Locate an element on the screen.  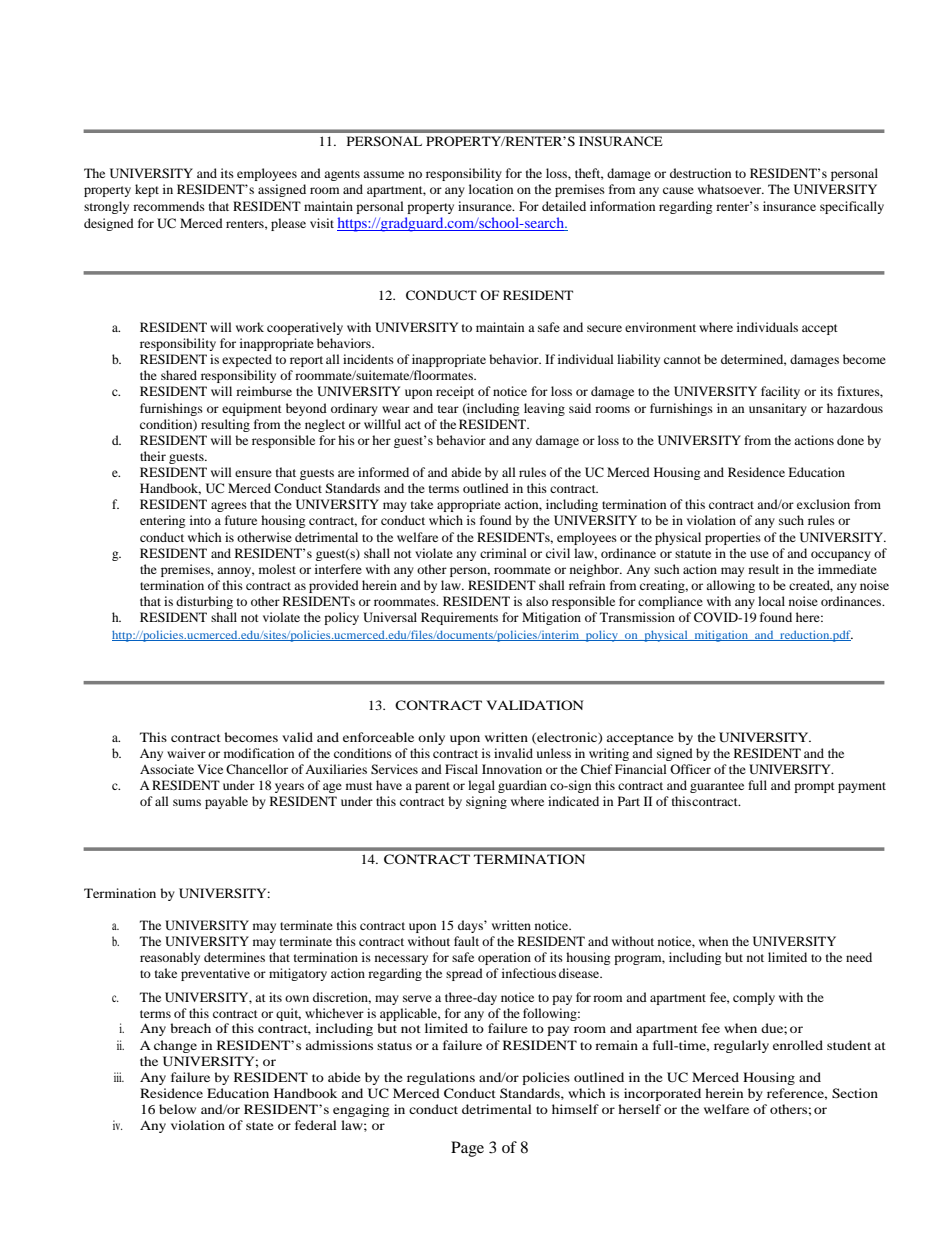
whatsoever is located at coordinates (731, 189).
